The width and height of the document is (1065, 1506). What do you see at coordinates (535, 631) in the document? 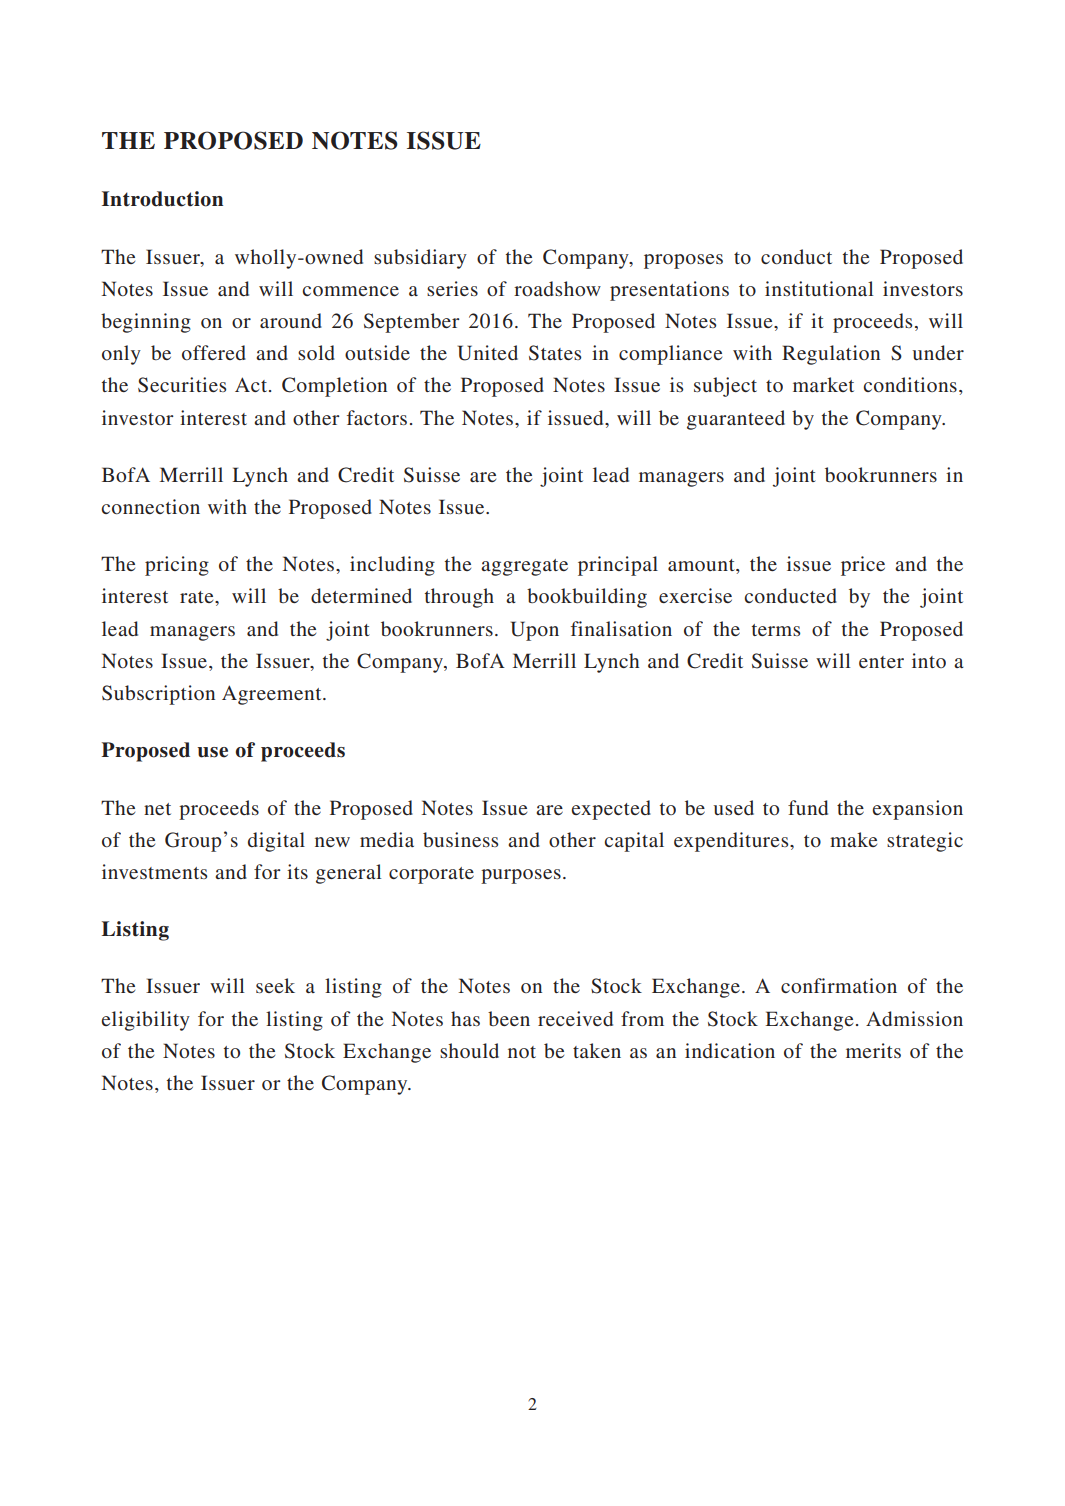
I see `Upon` at bounding box center [535, 631].
